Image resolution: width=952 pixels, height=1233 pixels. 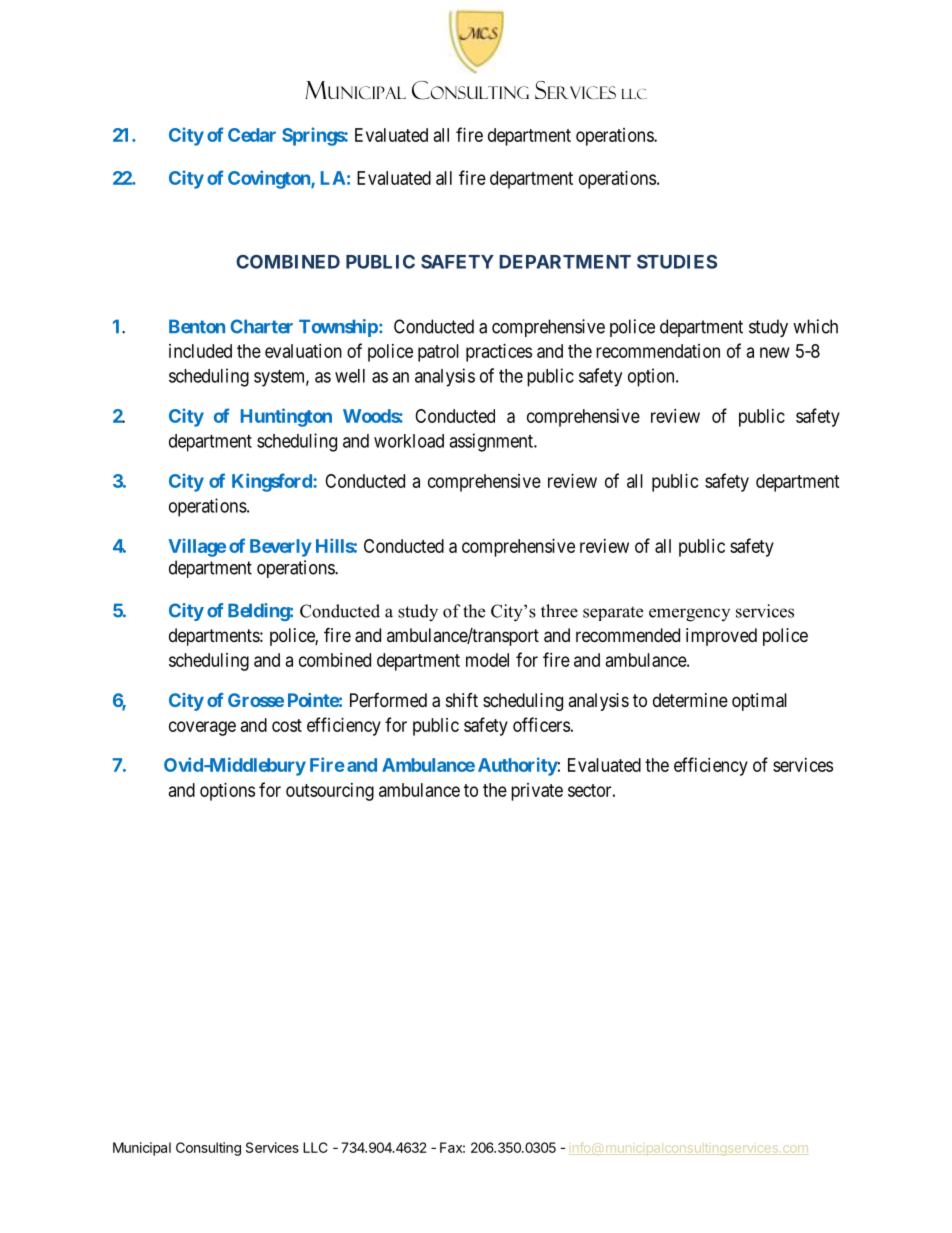 I want to click on STUDIES, so click(x=677, y=262).
